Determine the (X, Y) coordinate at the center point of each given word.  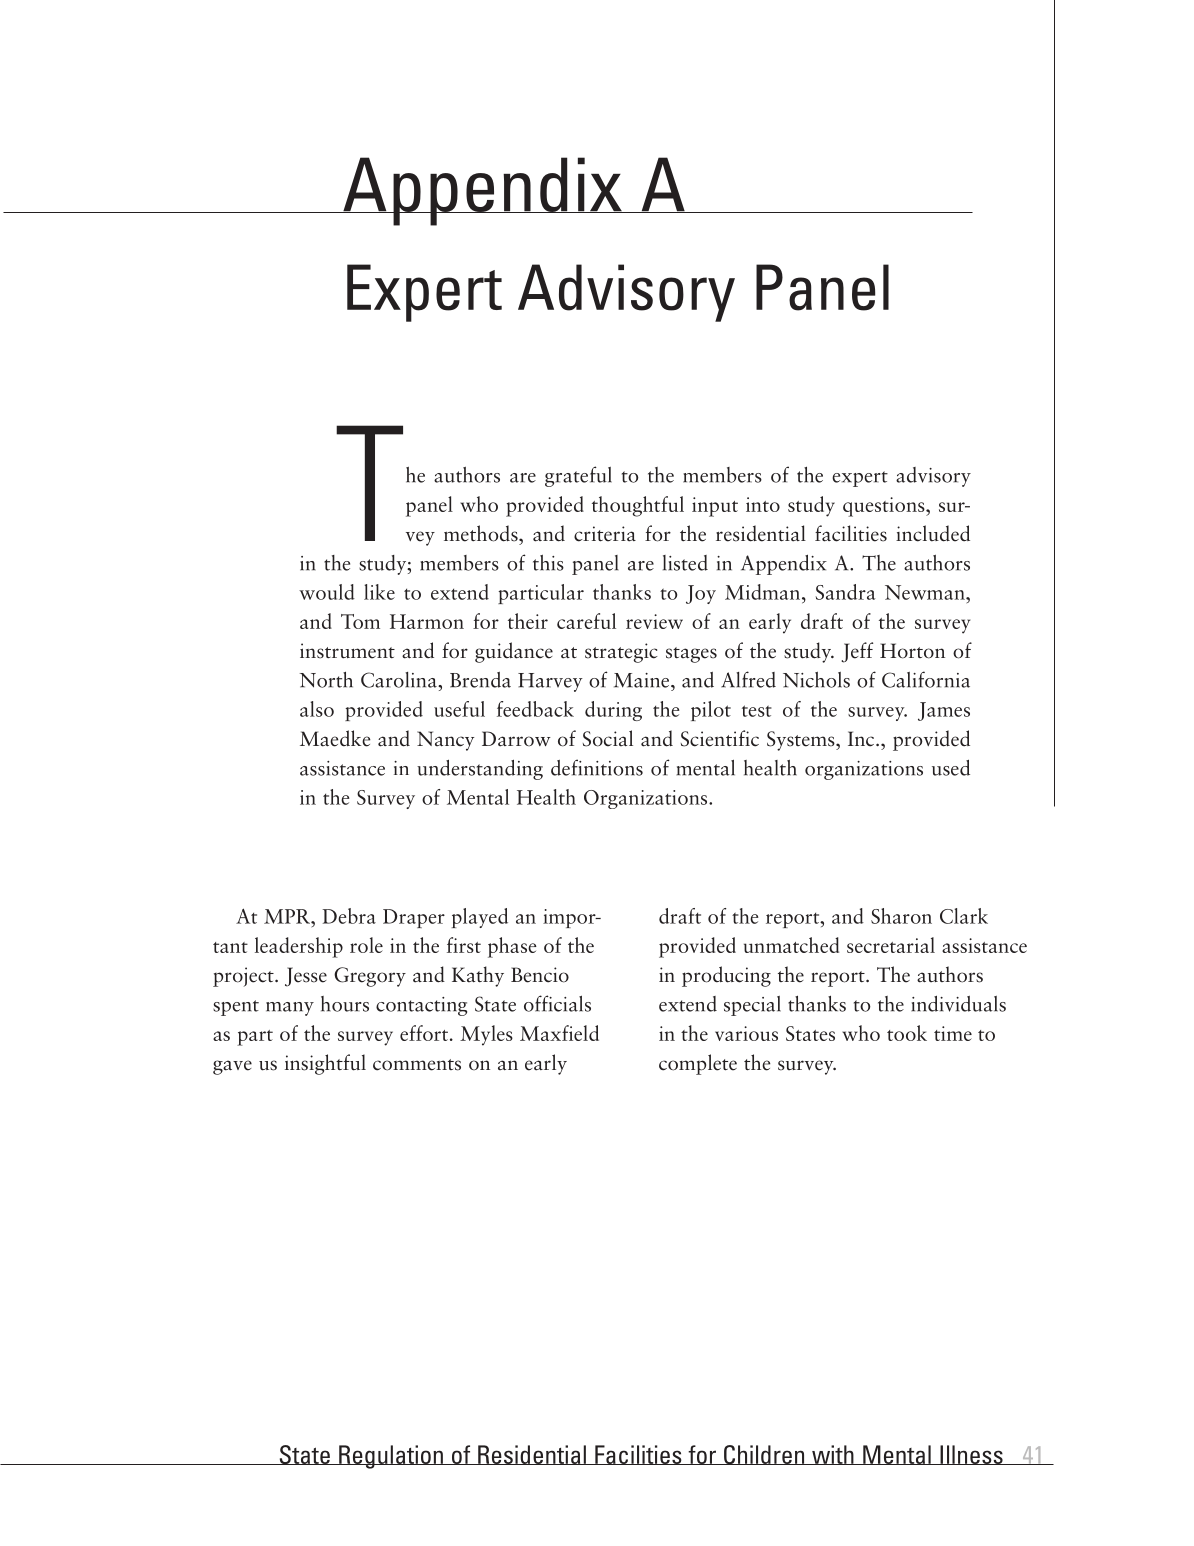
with (833, 1455)
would (327, 592)
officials (557, 1003)
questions (885, 507)
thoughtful (638, 506)
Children (764, 1455)
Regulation (391, 1457)
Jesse (306, 977)
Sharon (901, 916)
